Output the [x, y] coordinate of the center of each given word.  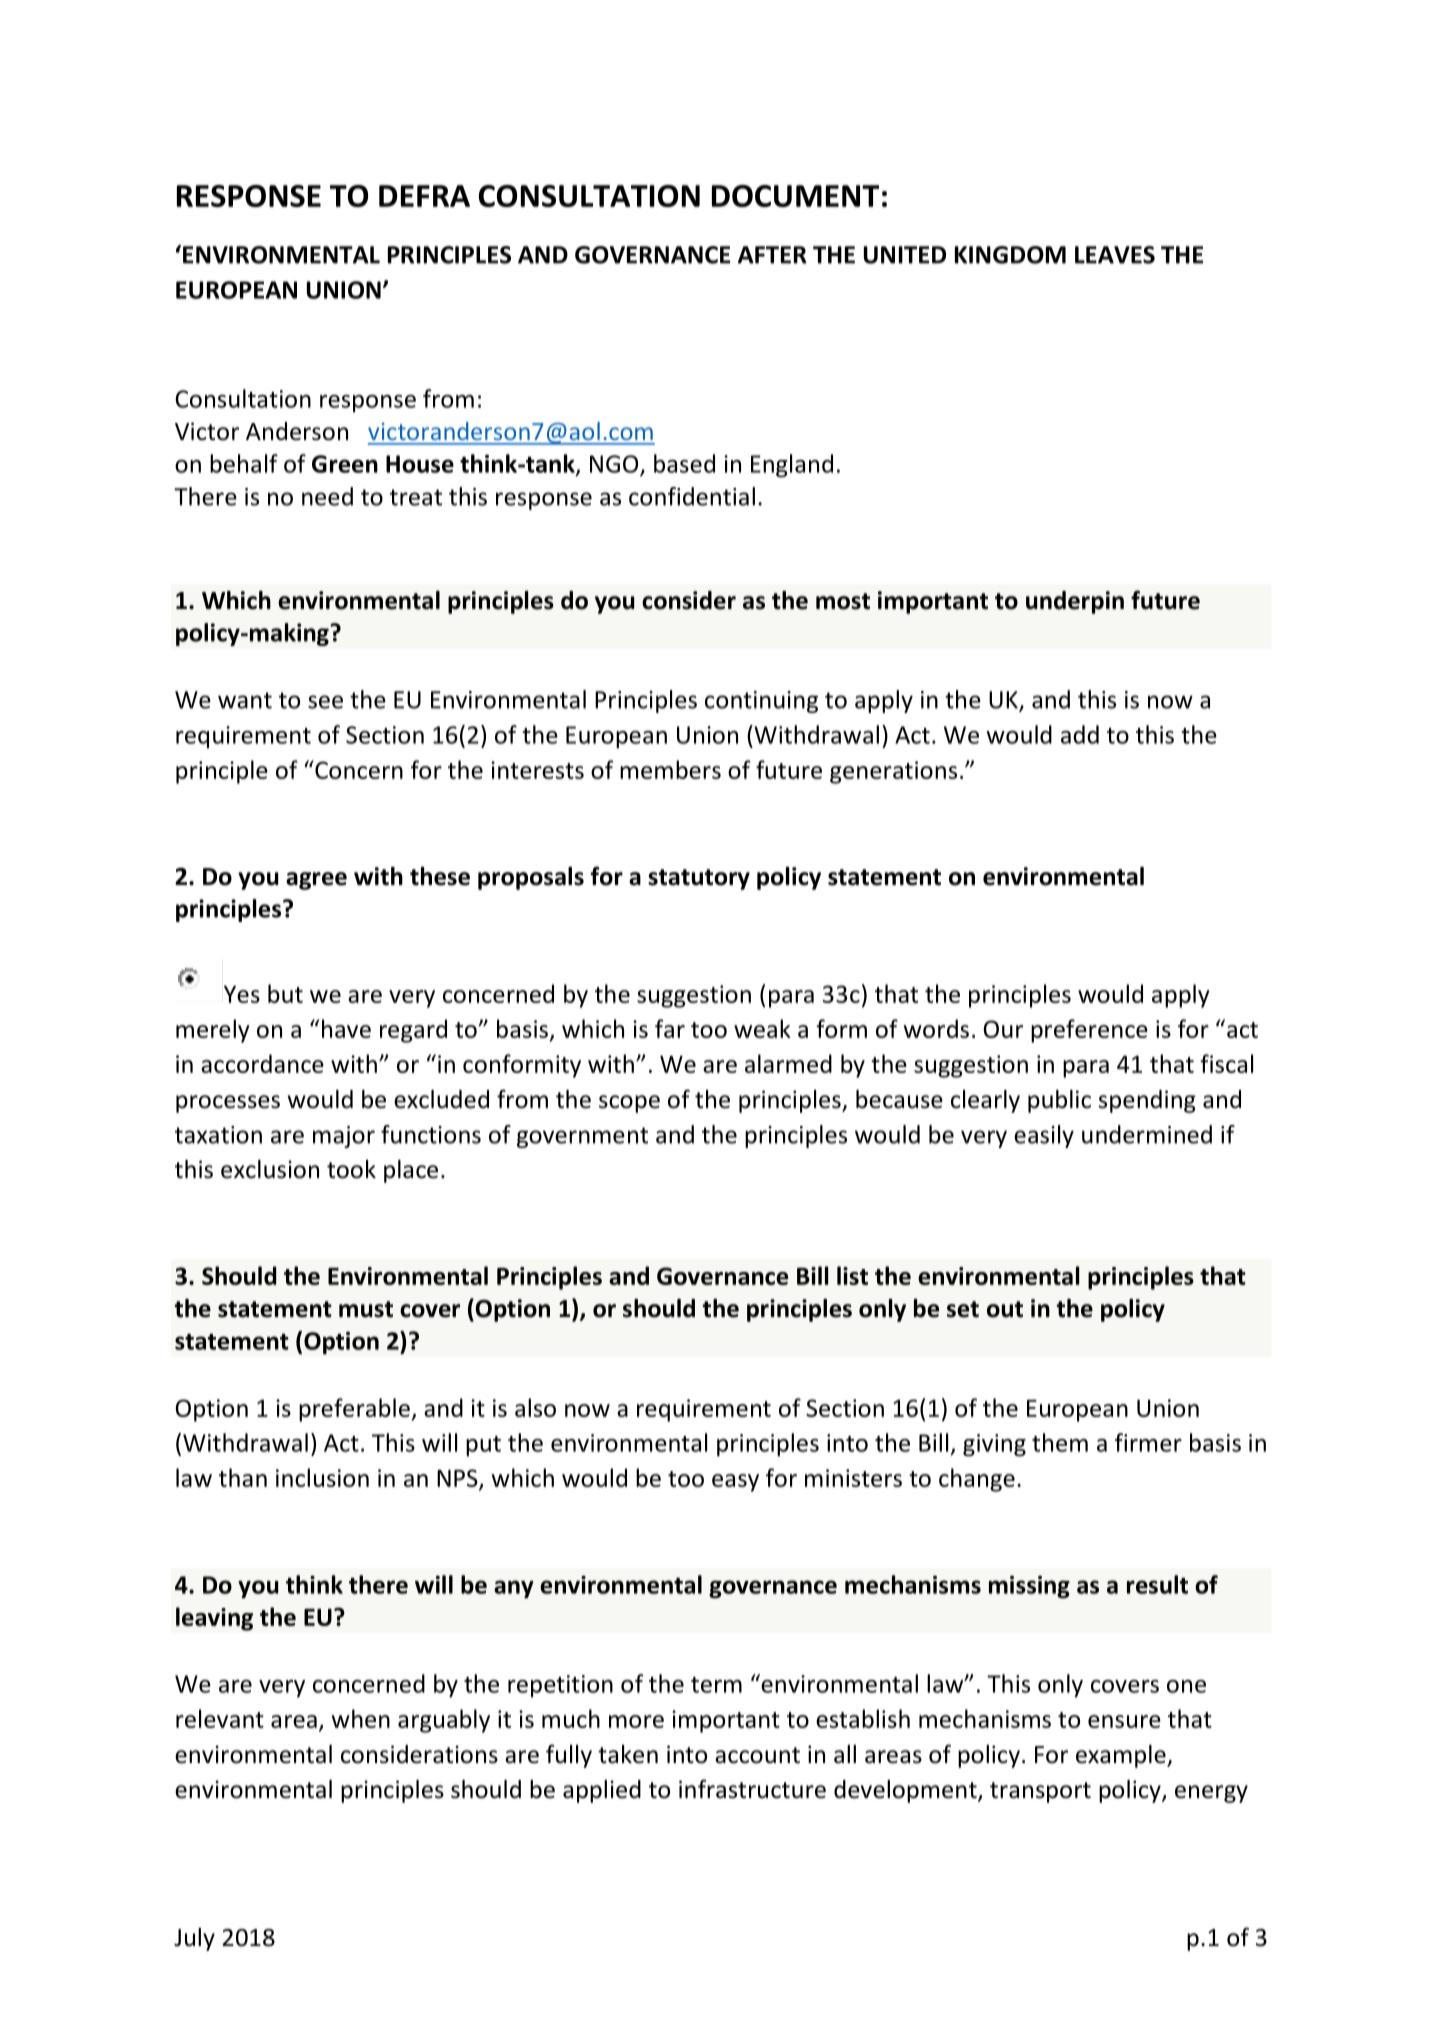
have [346, 1028]
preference [1089, 1031]
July [194, 1939]
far [670, 1028]
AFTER [772, 255]
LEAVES [1115, 255]
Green [345, 464]
